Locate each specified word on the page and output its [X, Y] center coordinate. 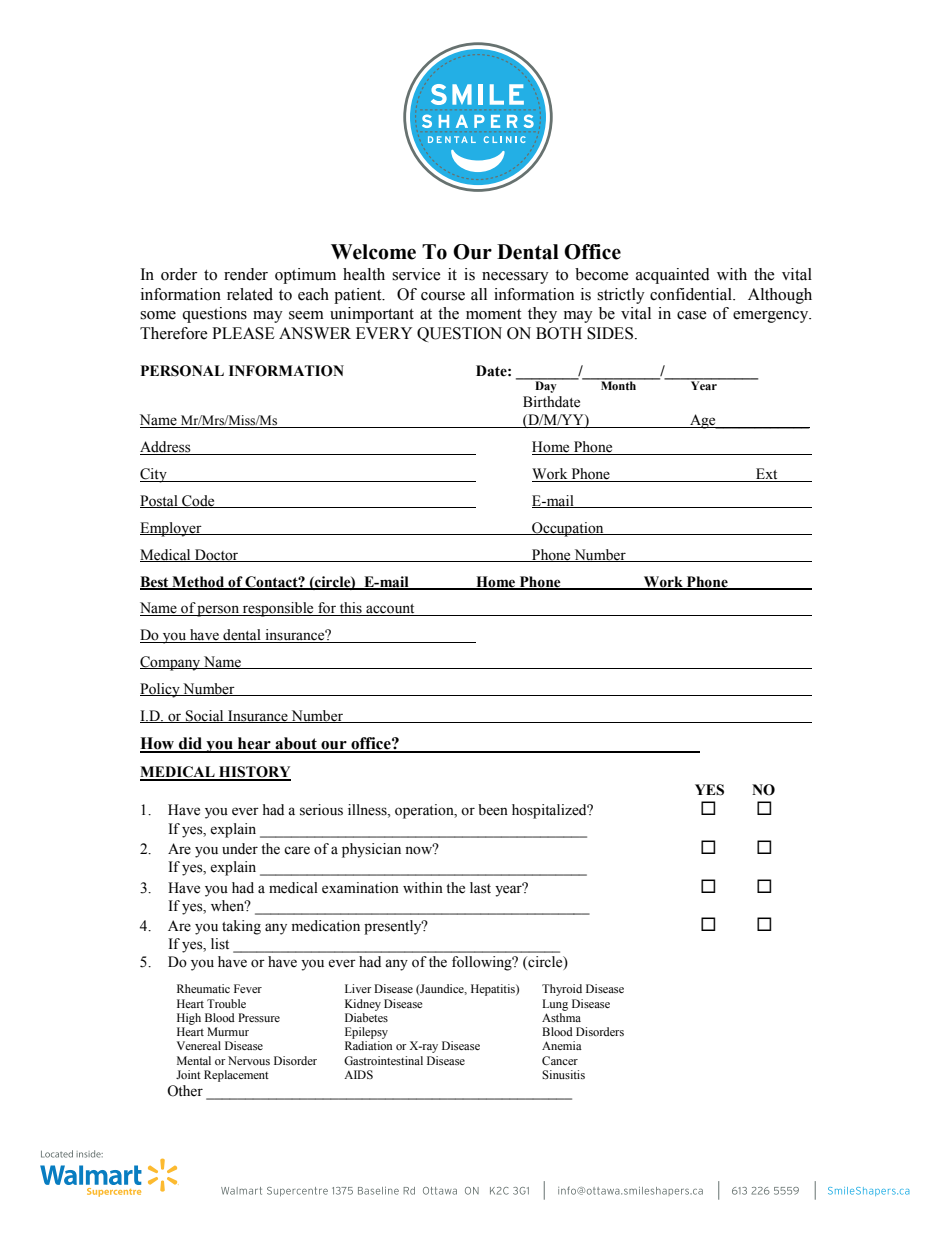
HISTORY [254, 773]
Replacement [236, 1076]
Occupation [568, 529]
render [246, 274]
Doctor [217, 555]
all [479, 294]
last [480, 888]
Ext [767, 475]
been [493, 810]
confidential [692, 294]
